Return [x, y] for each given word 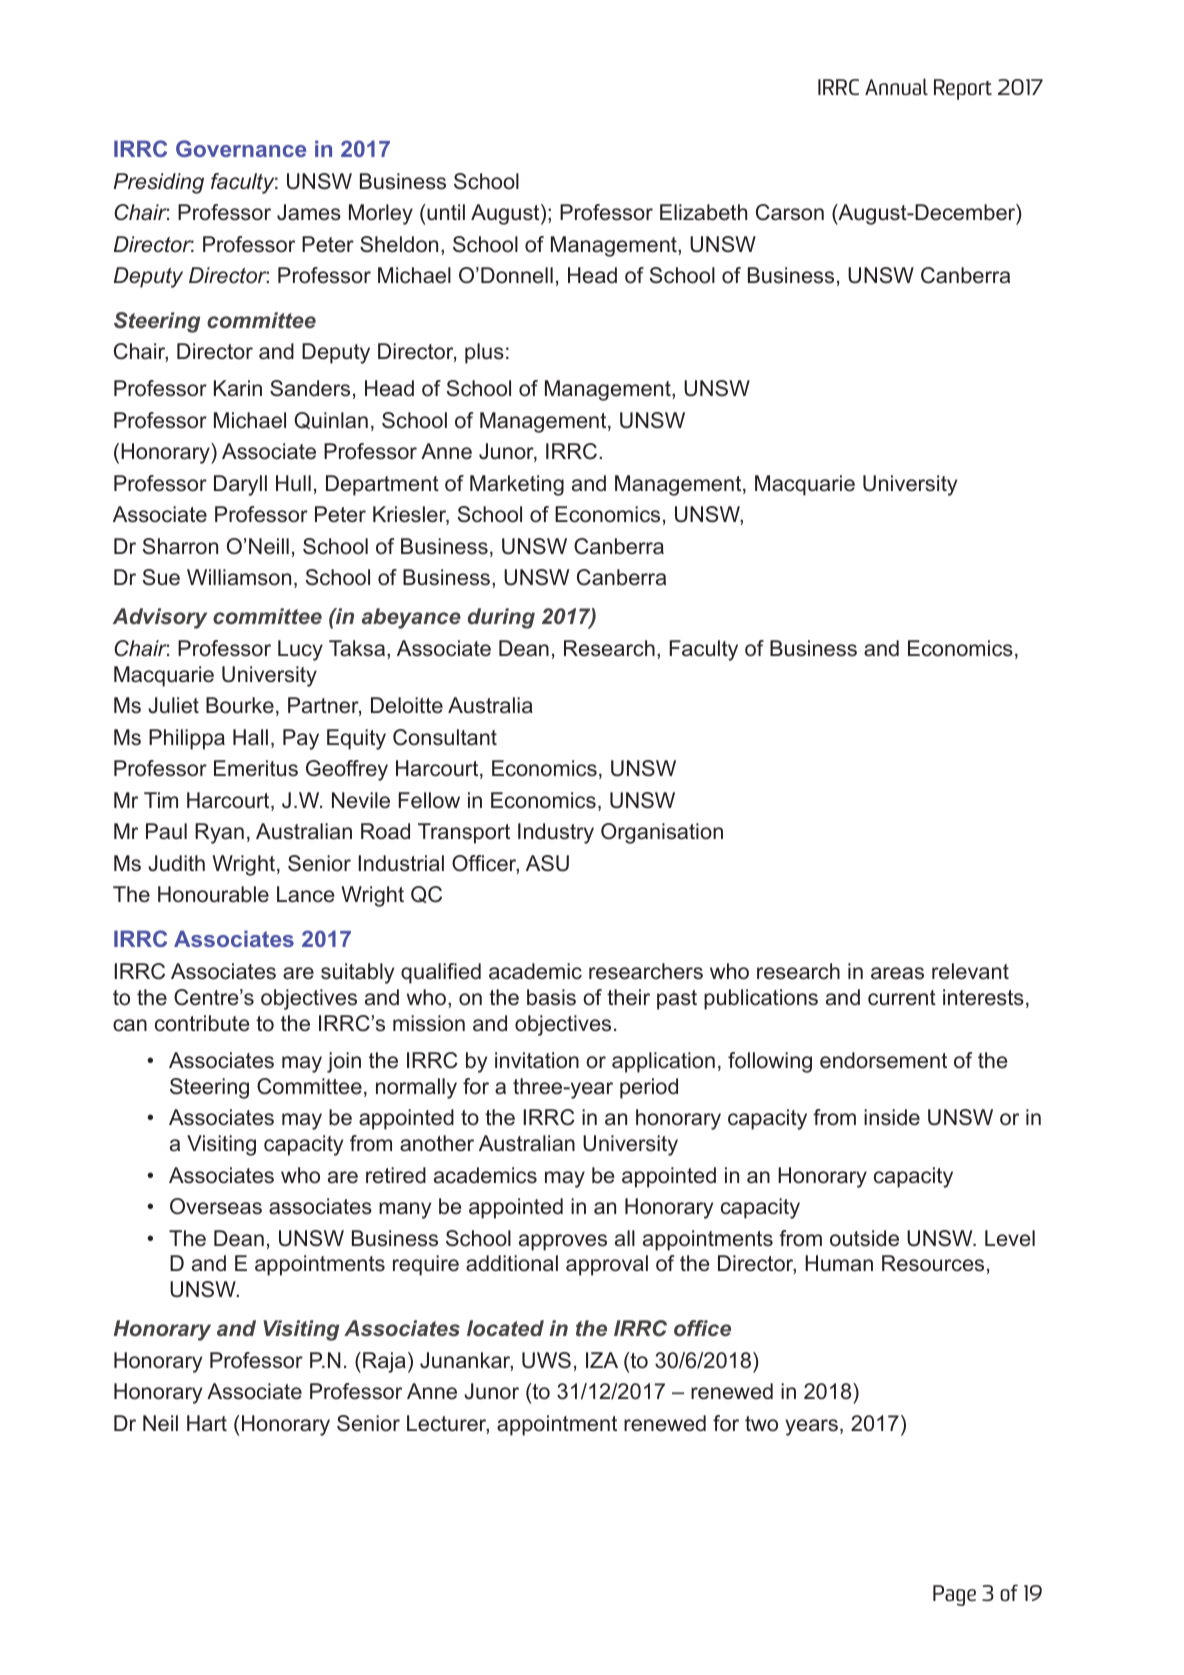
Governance [241, 148]
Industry [556, 833]
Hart [207, 1423]
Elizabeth [703, 212]
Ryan [219, 833]
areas [897, 973]
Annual [896, 86]
